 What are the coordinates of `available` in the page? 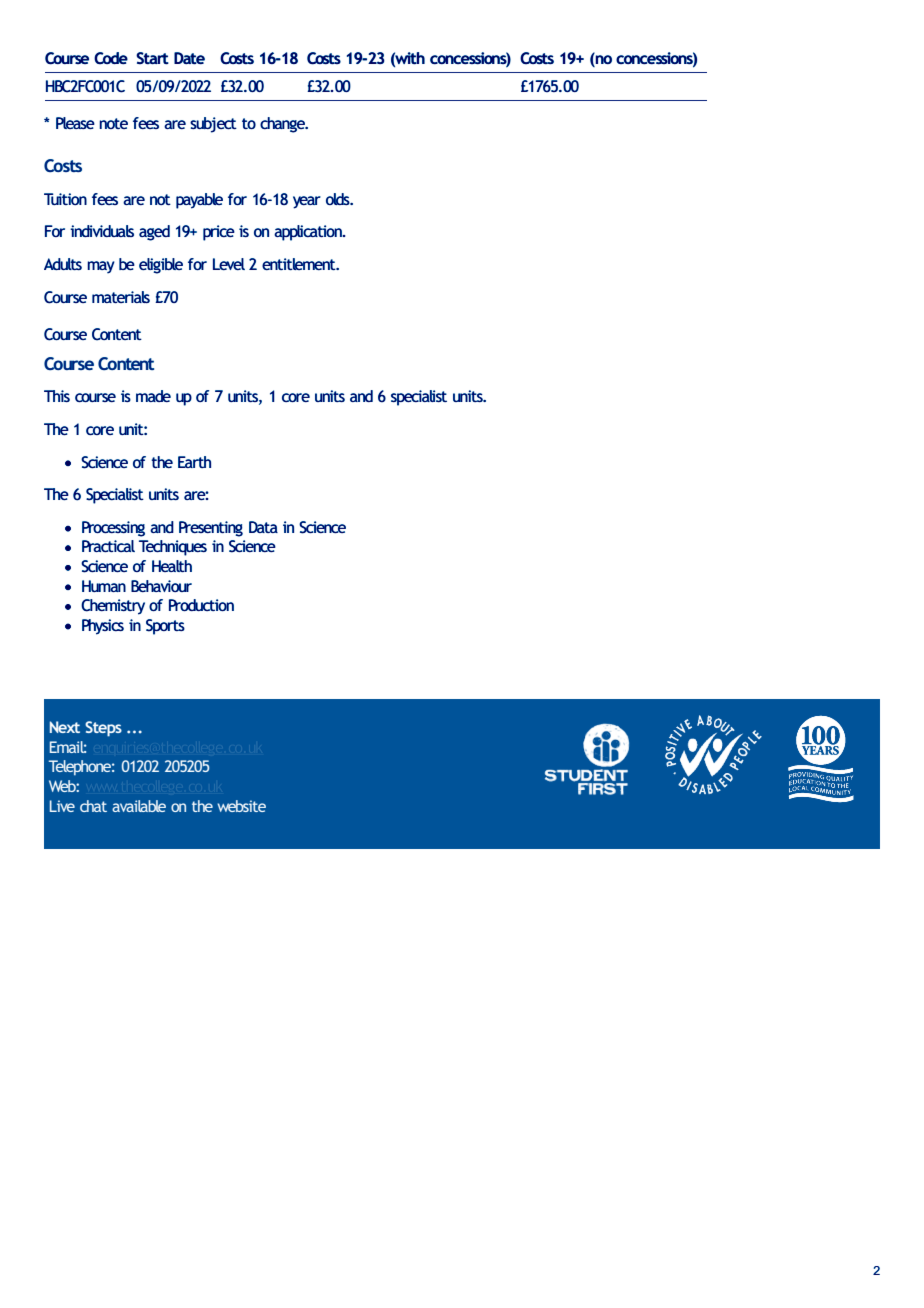 It's located at (139, 806).
